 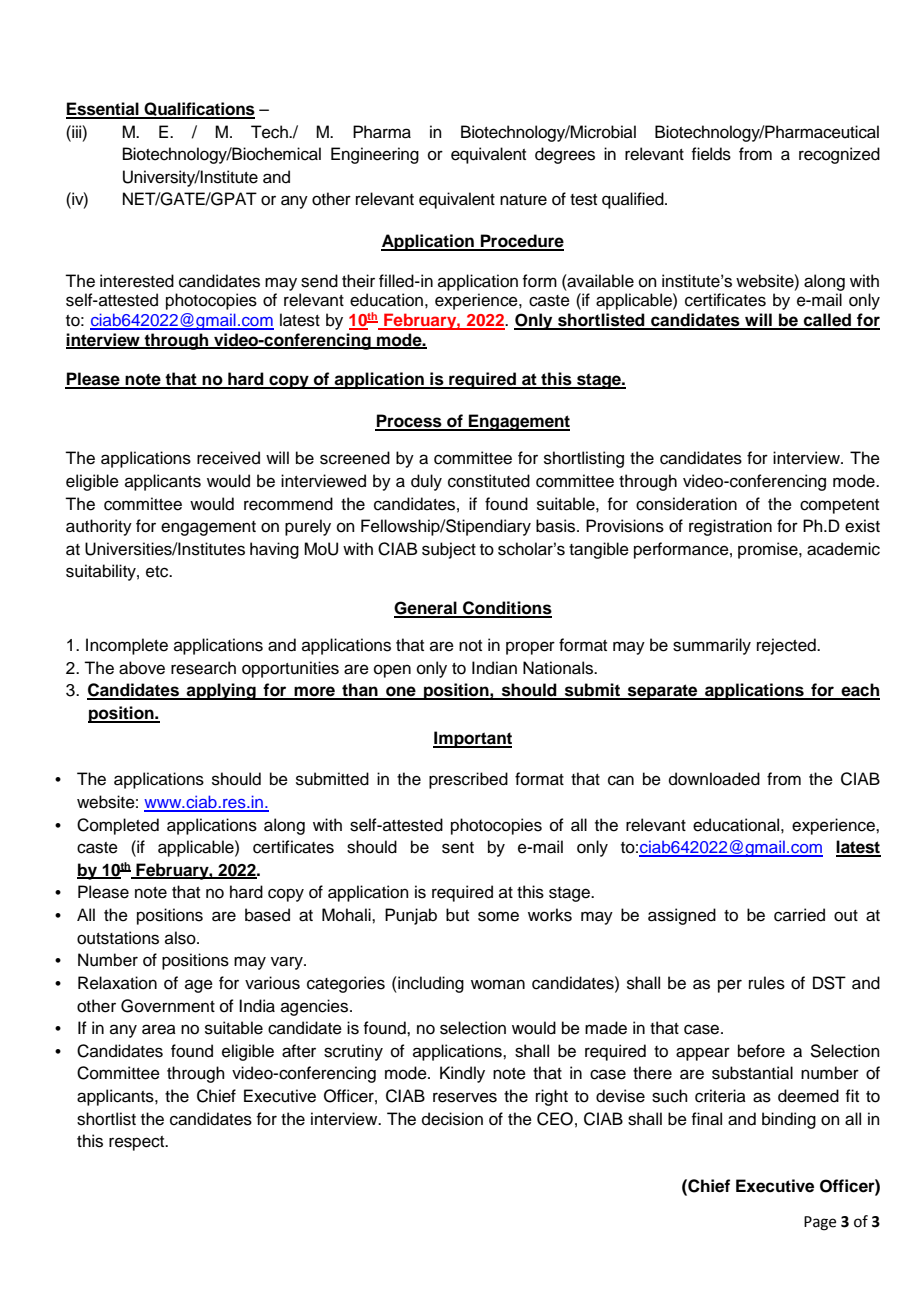 I want to click on research, so click(x=203, y=668).
